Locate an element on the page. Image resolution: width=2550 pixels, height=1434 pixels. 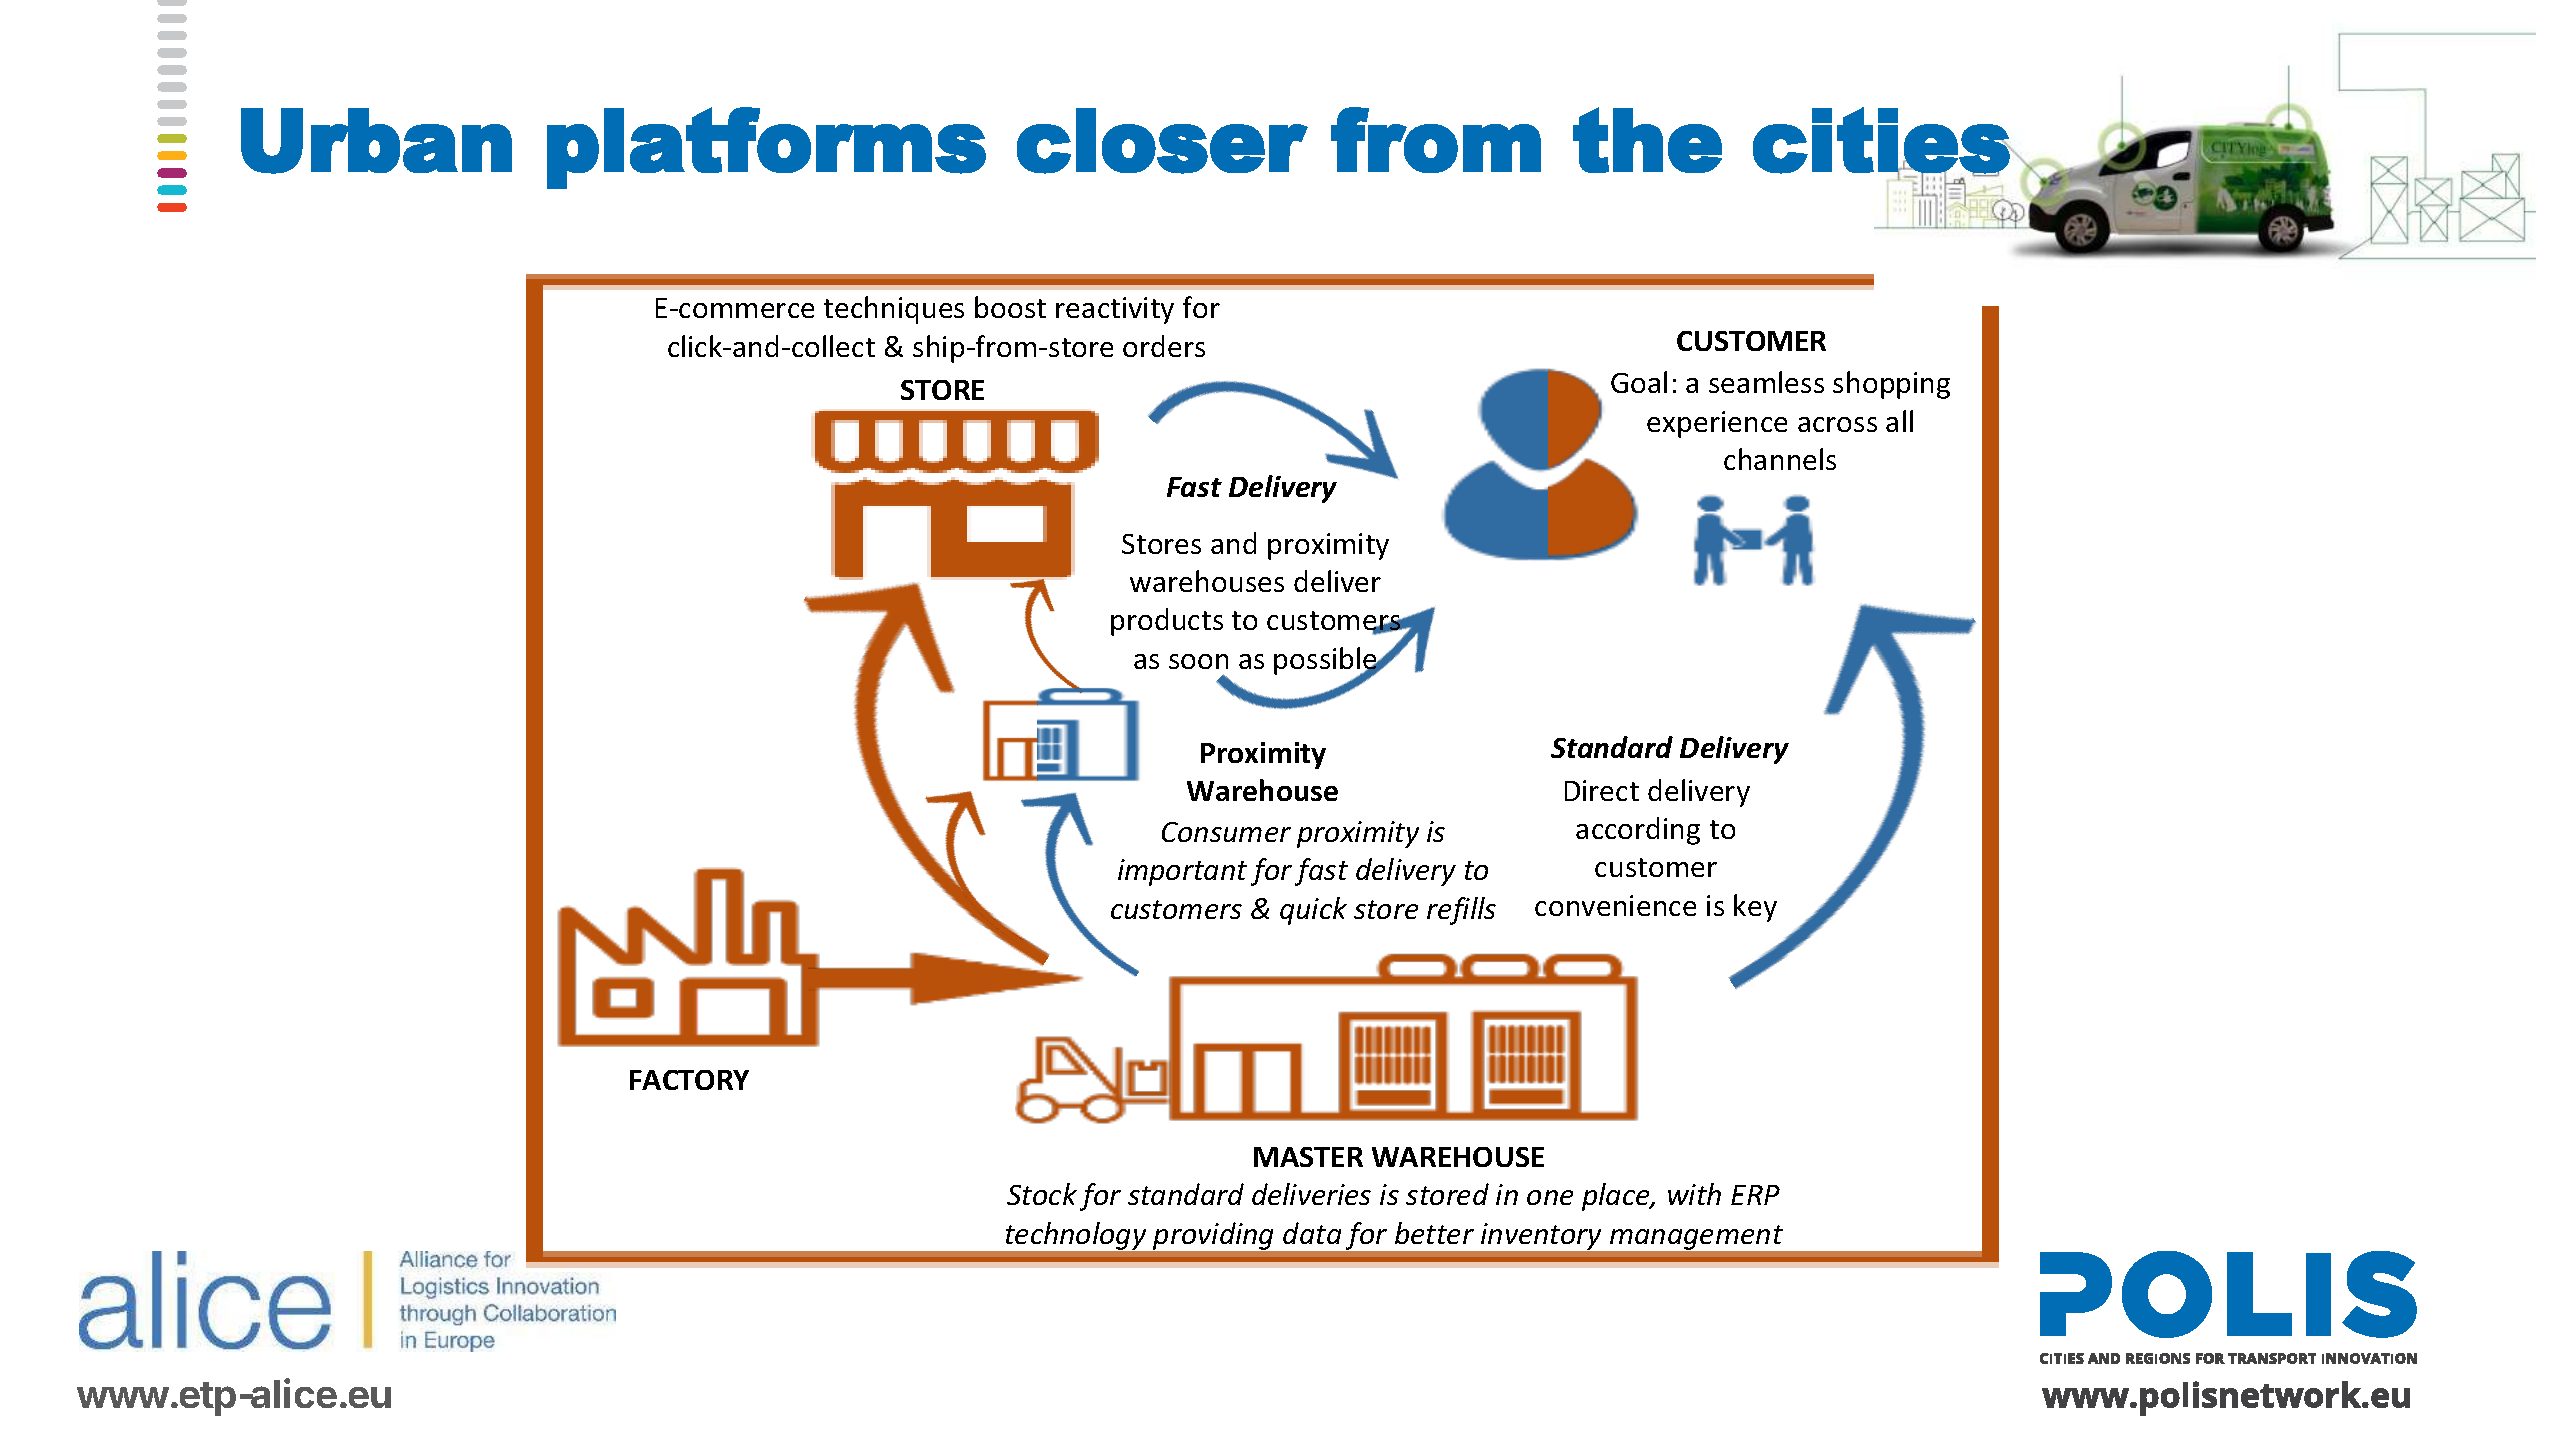
soon is located at coordinates (1198, 661).
